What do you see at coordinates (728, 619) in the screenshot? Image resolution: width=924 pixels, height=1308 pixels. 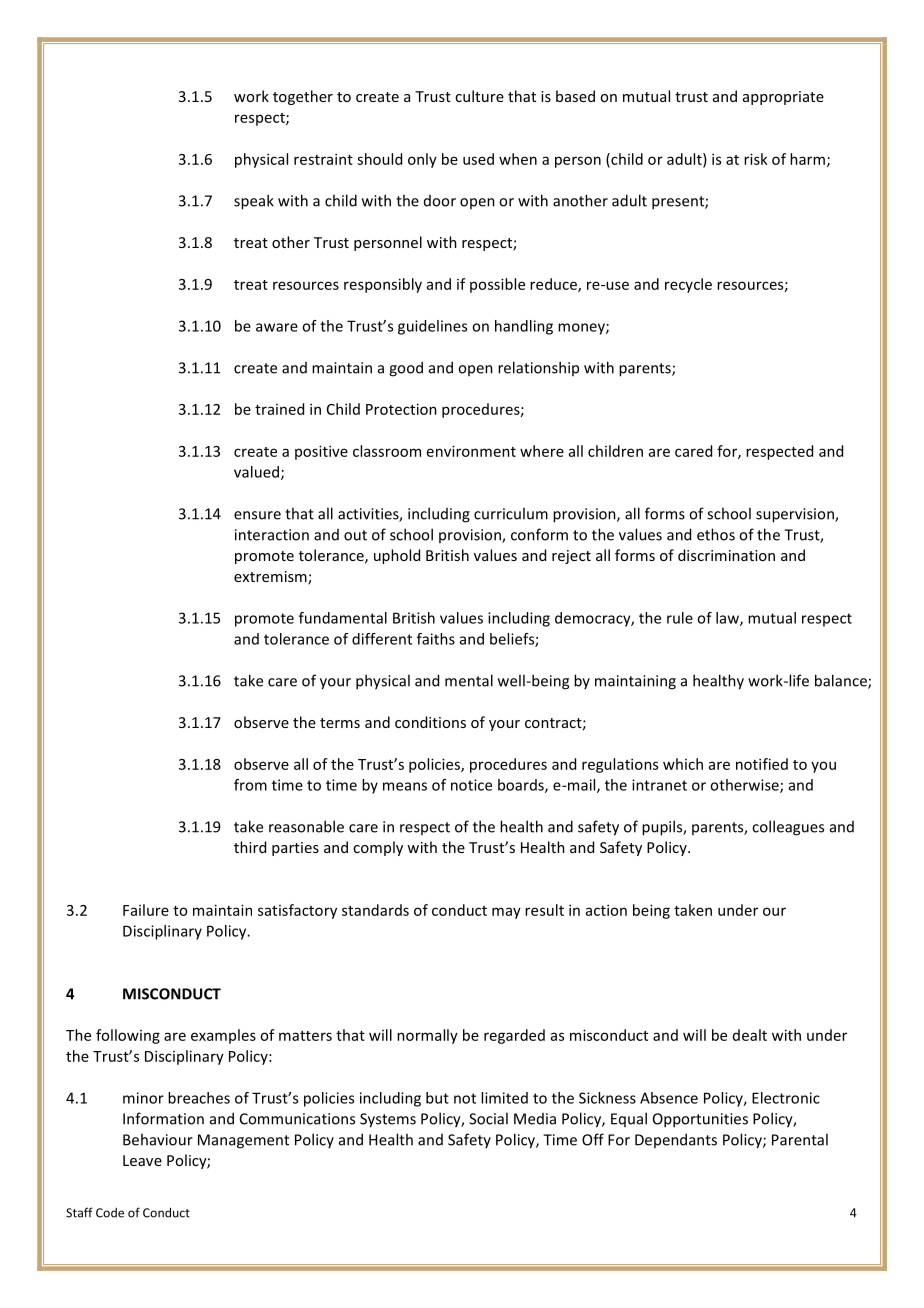 I see `law` at bounding box center [728, 619].
